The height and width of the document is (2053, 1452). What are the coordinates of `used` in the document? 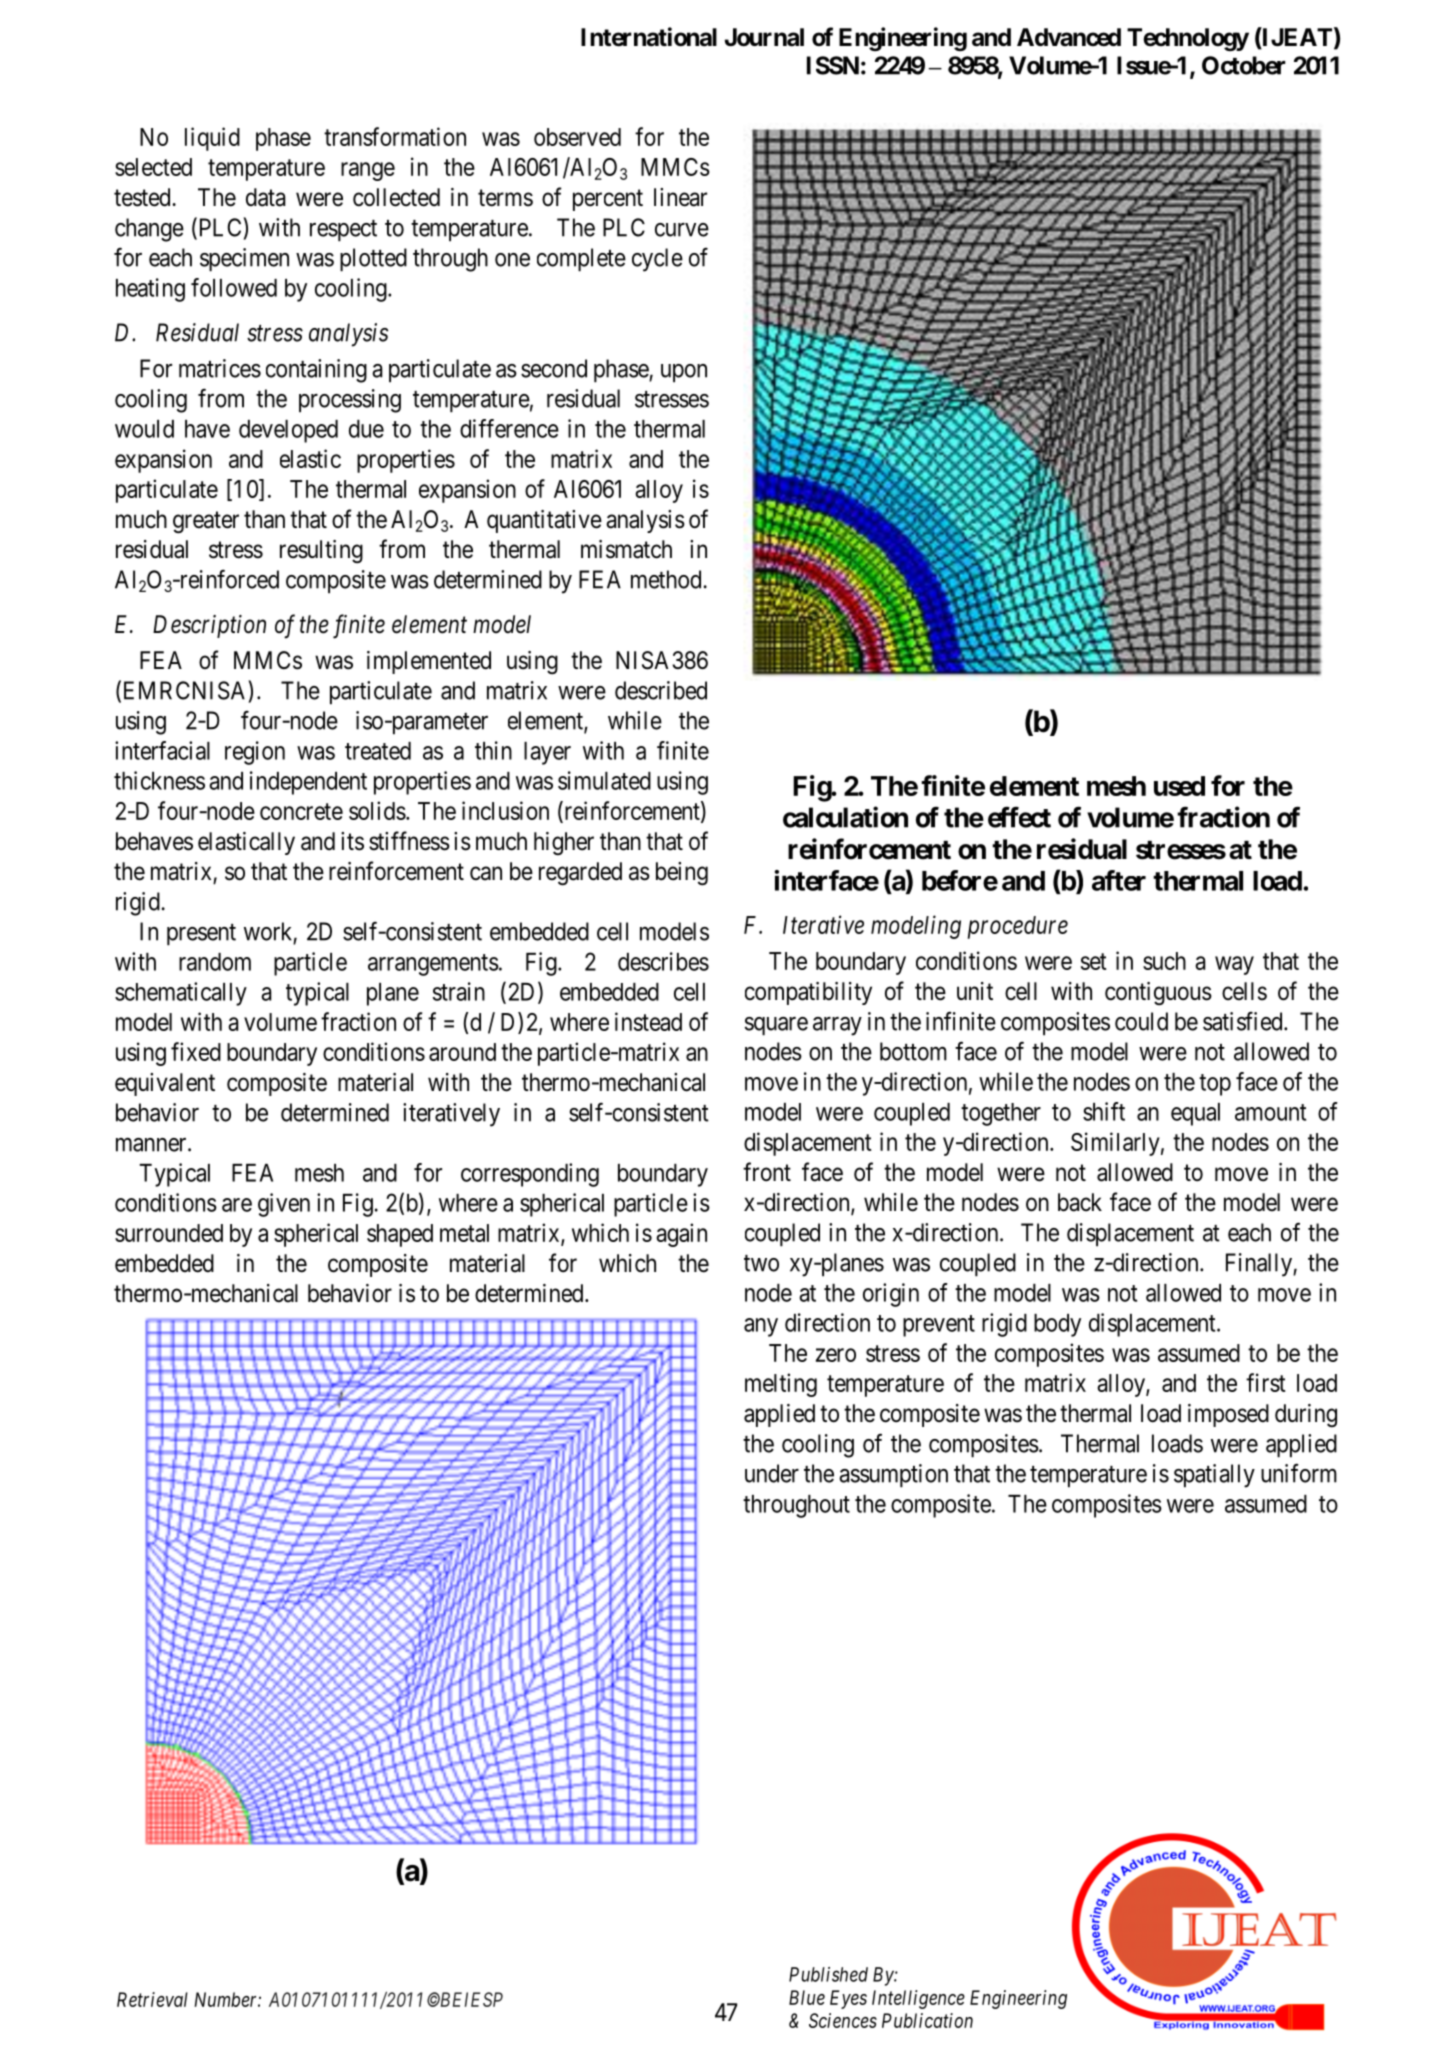 It's located at (1179, 786).
